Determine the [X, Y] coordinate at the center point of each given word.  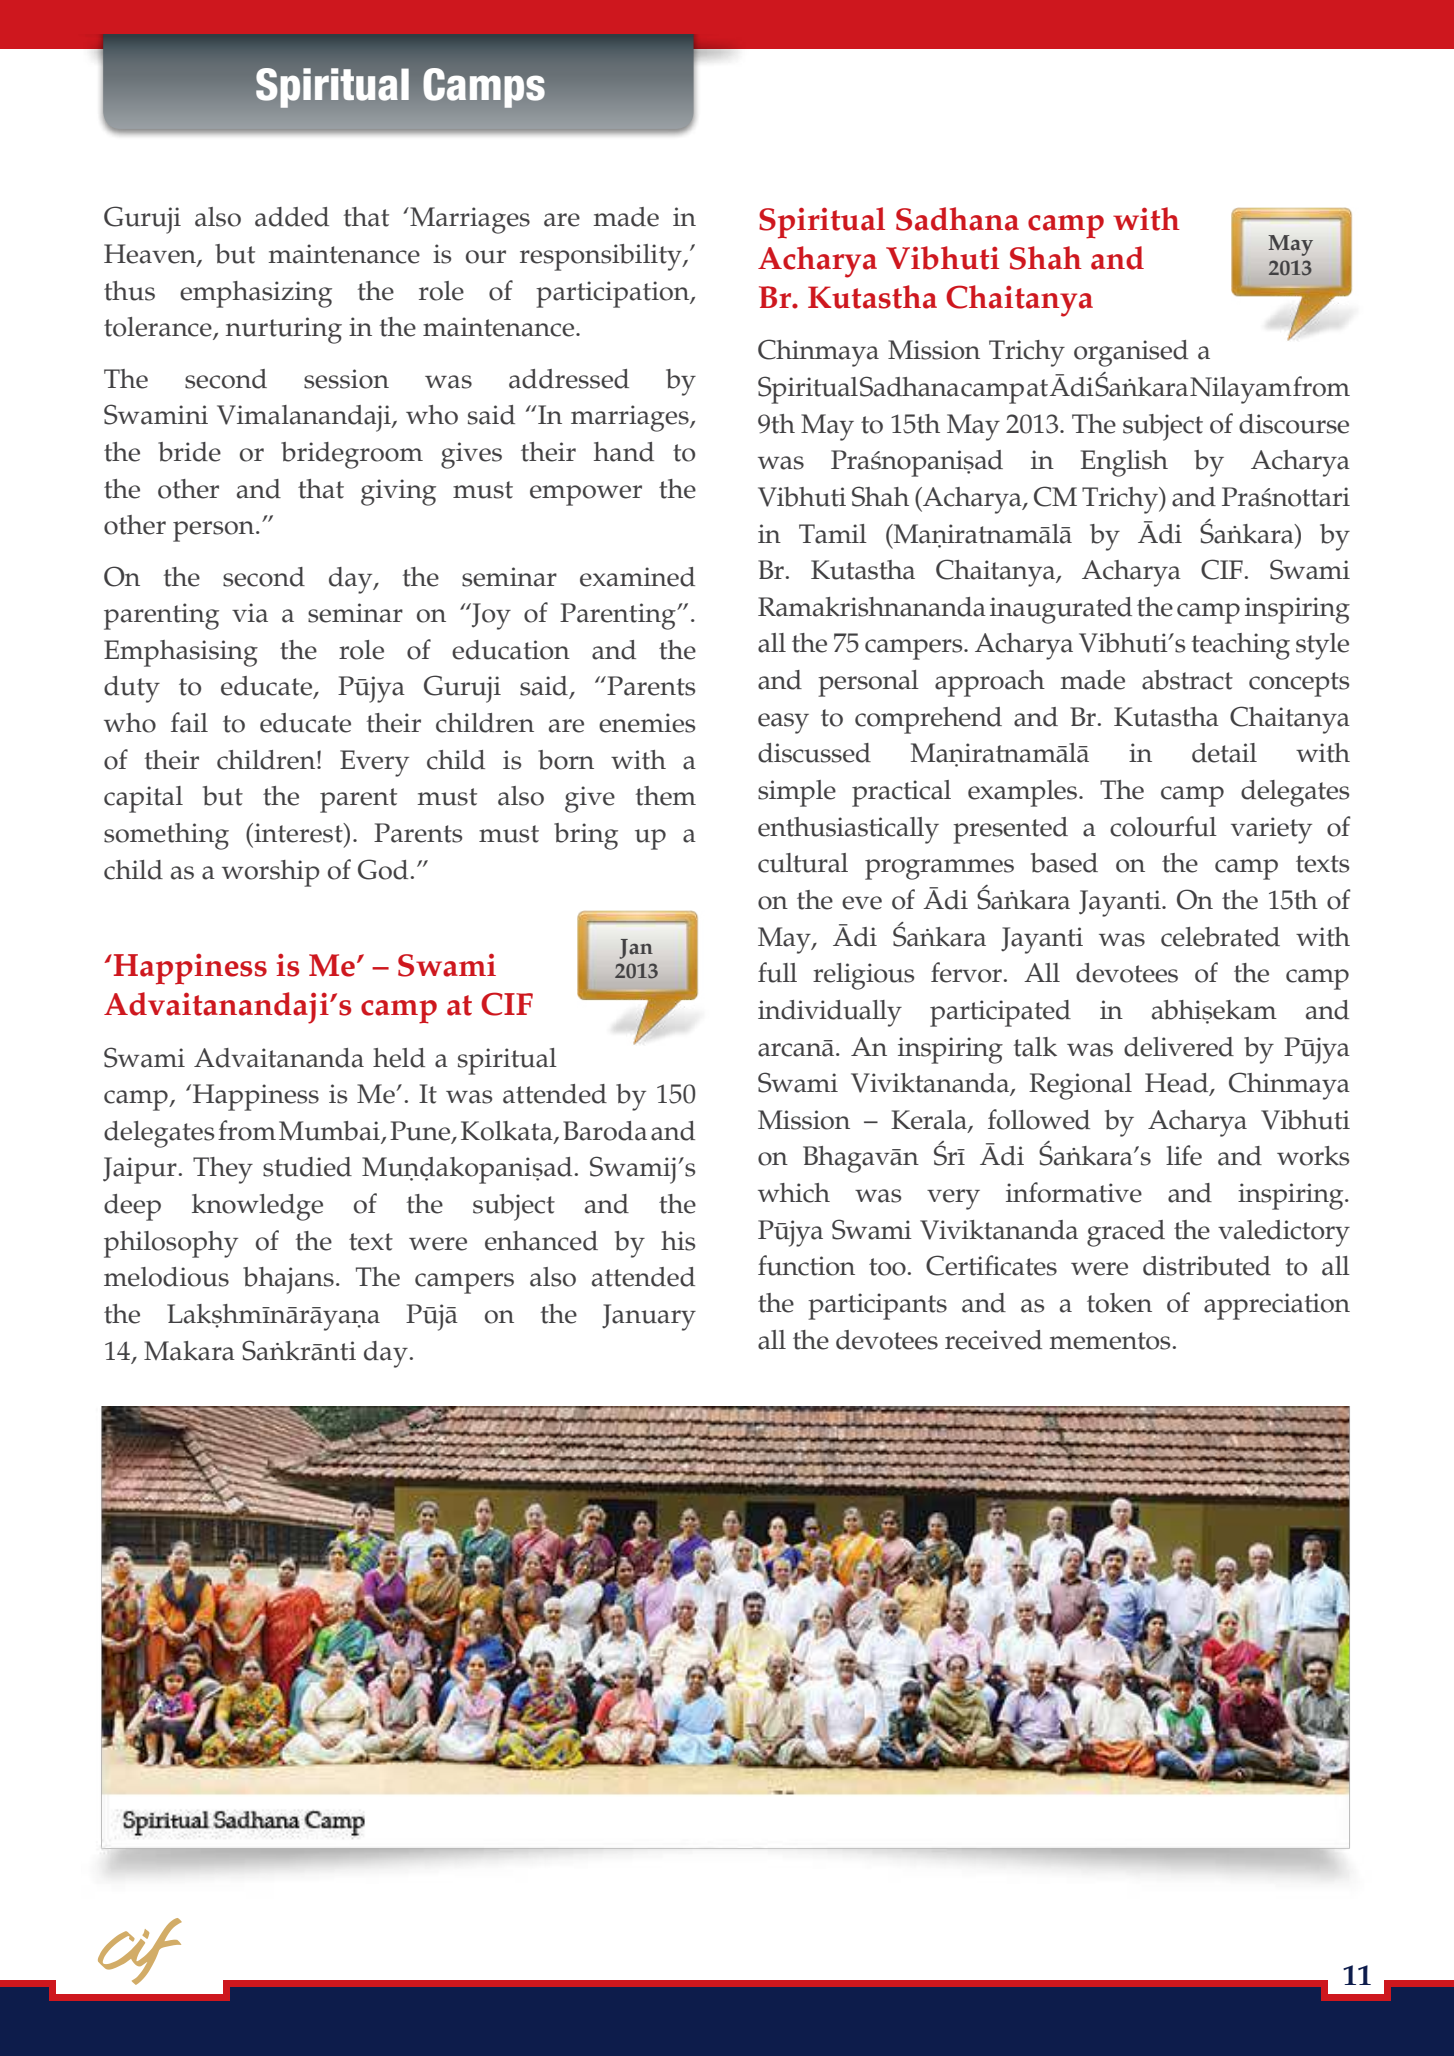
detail [1224, 753]
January [649, 1317]
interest [298, 833]
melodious [166, 1277]
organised [1131, 353]
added [292, 217]
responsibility [602, 257]
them [665, 796]
